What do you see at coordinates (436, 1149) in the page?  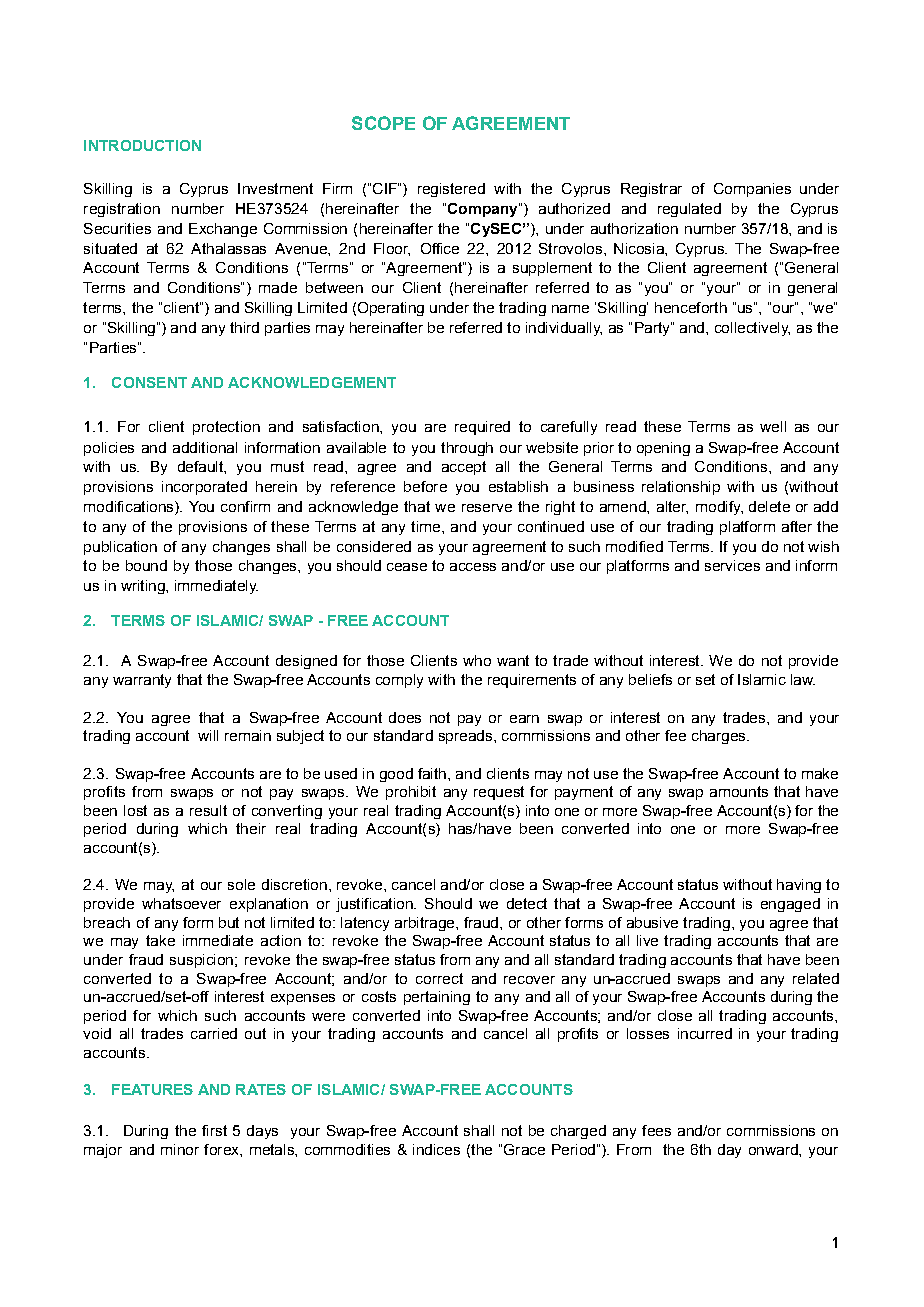 I see `indices` at bounding box center [436, 1149].
